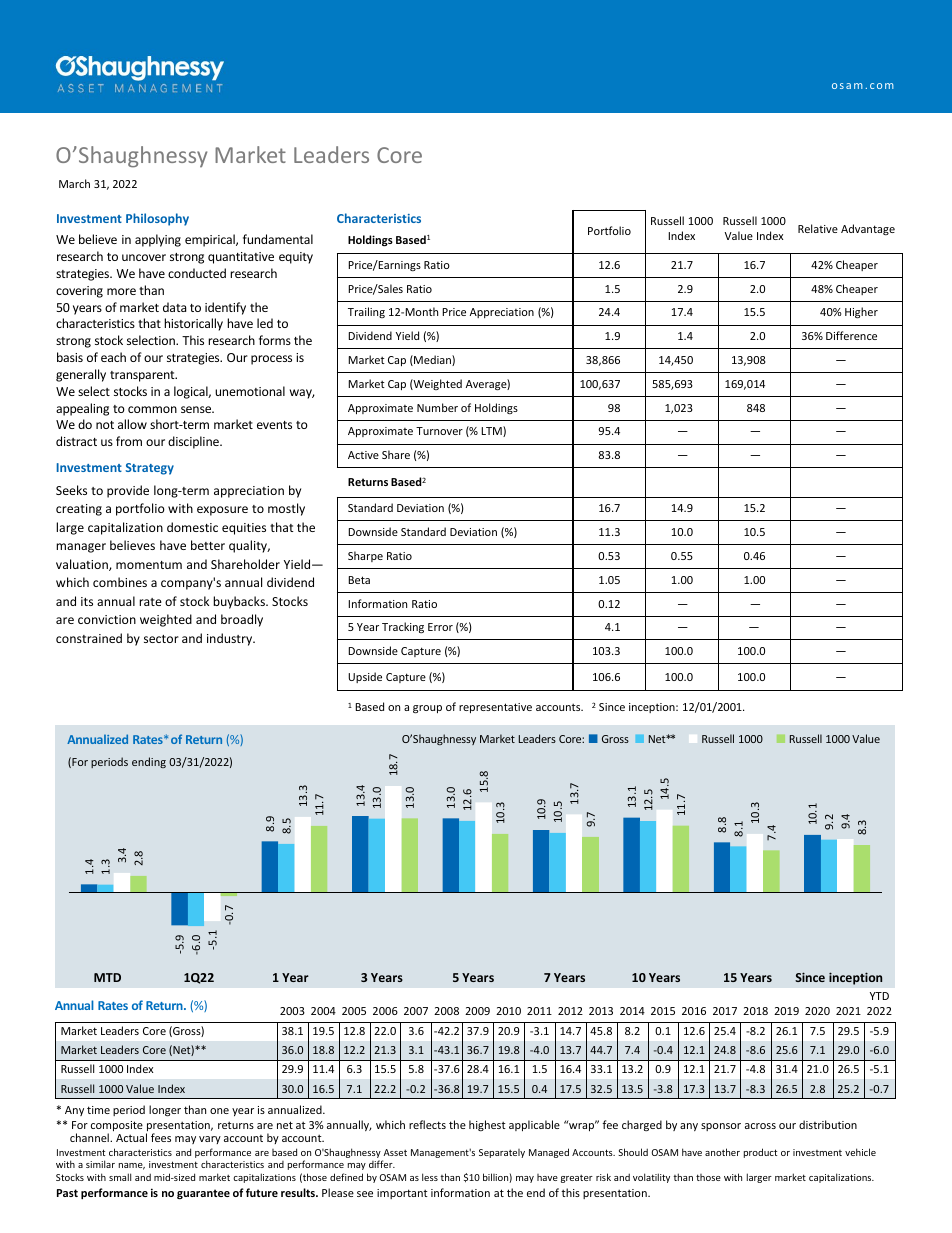 This screenshot has height=1233, width=952. I want to click on Turnover, so click(439, 431).
